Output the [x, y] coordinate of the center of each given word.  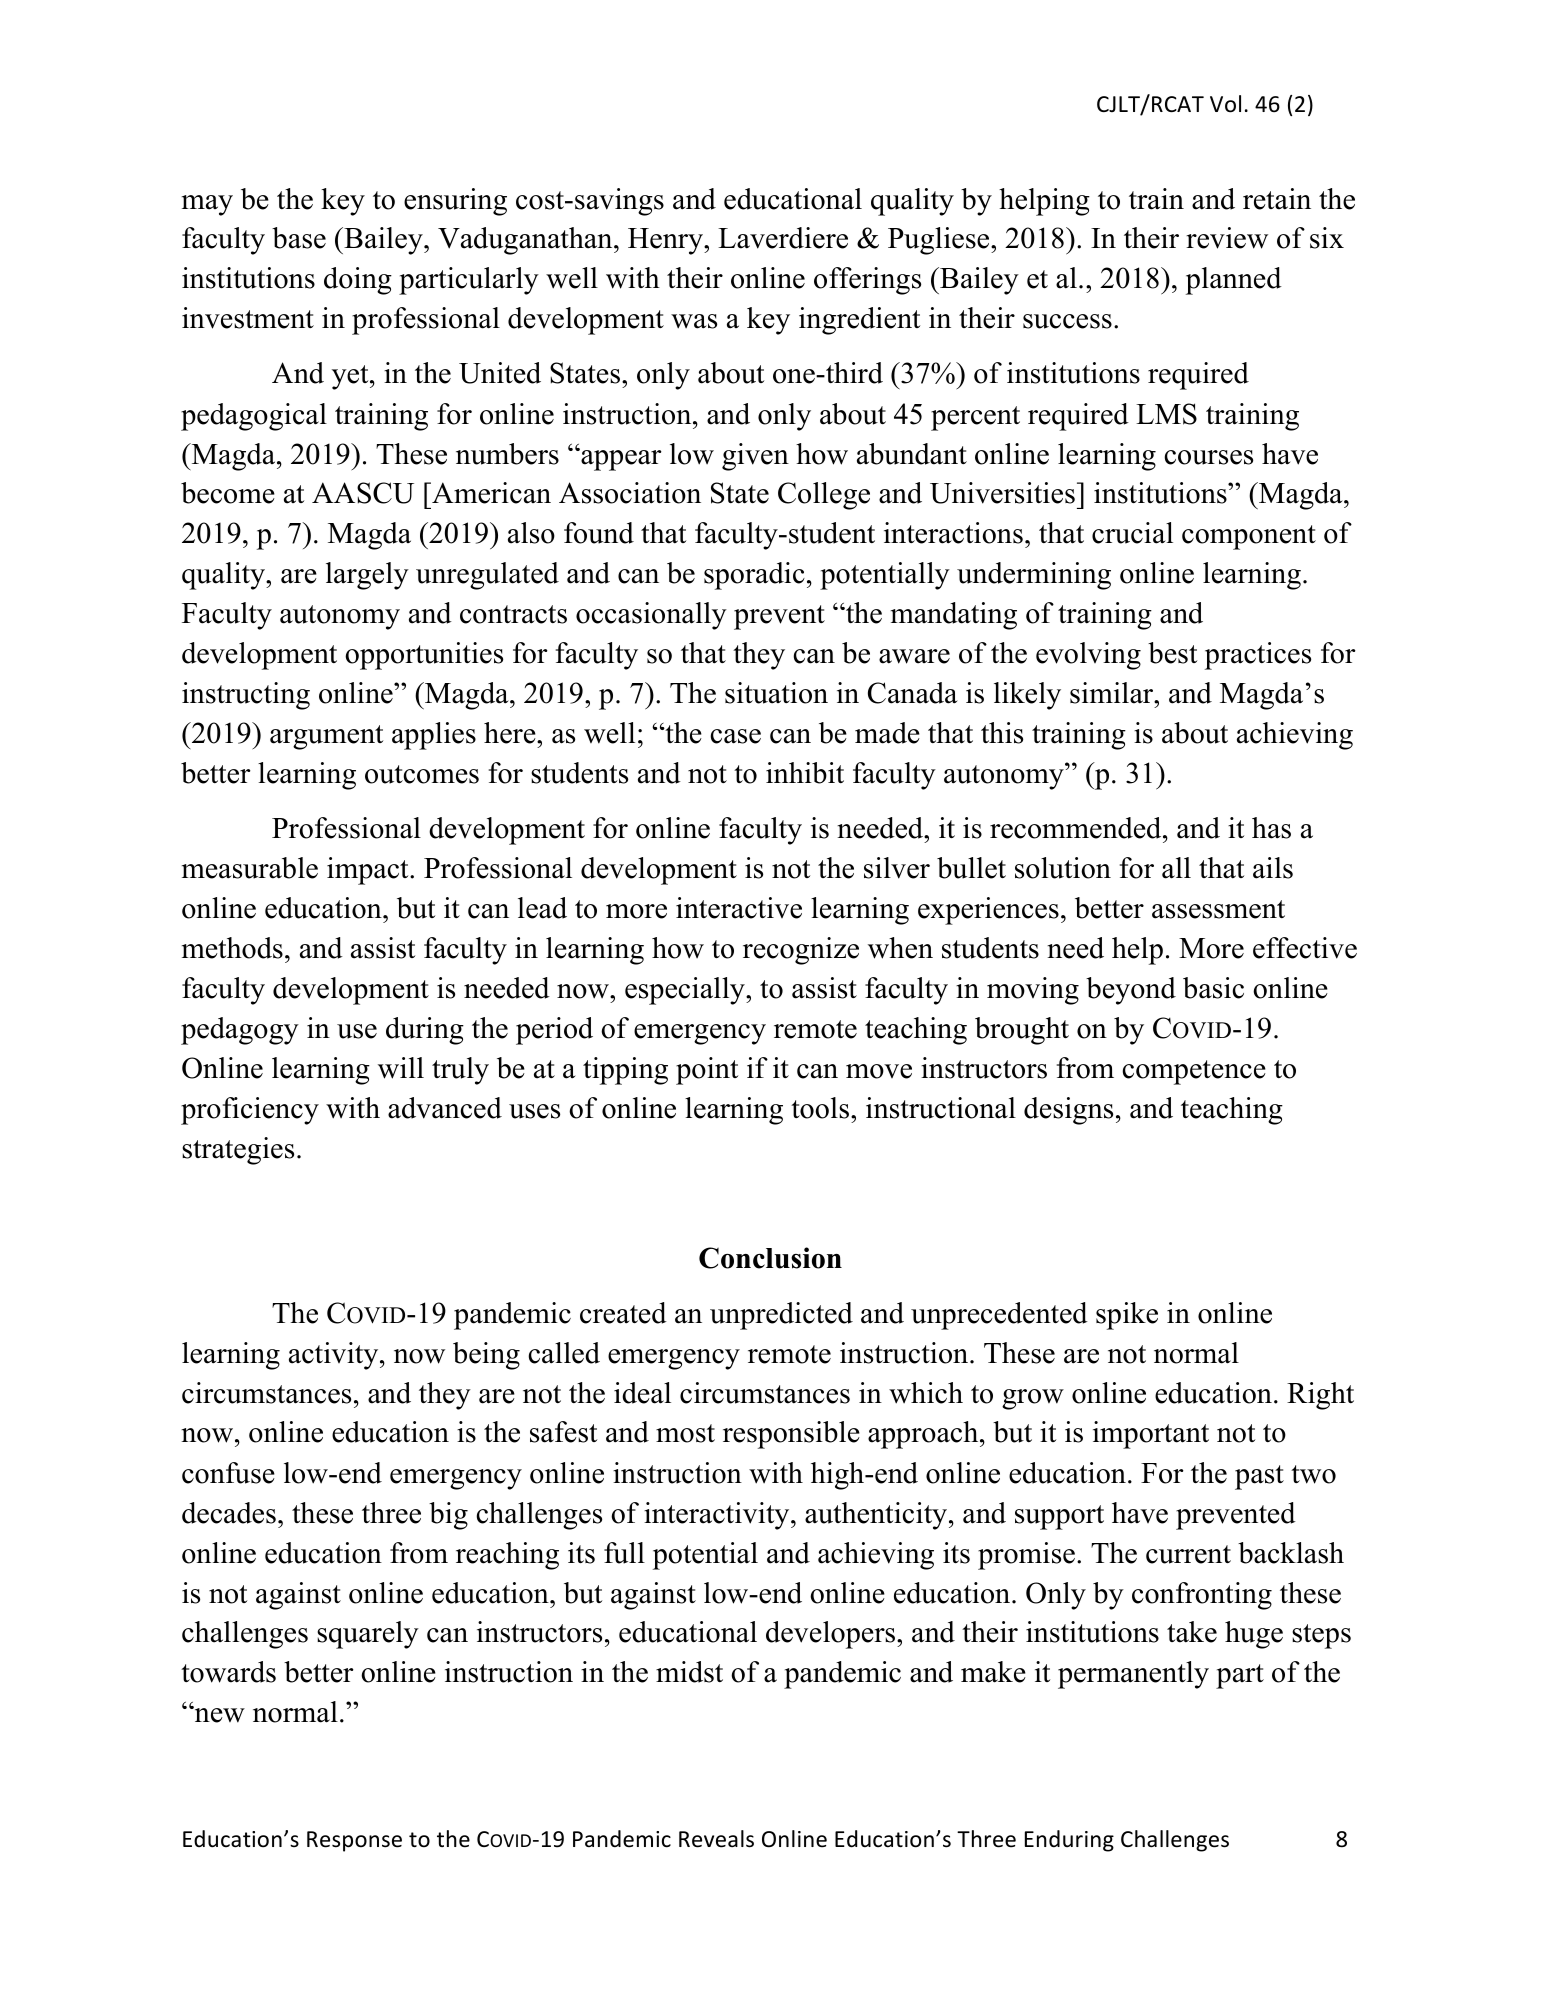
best [1172, 653]
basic [1213, 988]
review [1227, 238]
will [401, 1068]
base [299, 238]
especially [686, 991]
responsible [791, 1435]
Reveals [716, 1839]
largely [367, 576]
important [1151, 1435]
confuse [228, 1473]
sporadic [754, 576]
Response [354, 1841]
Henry [666, 241]
